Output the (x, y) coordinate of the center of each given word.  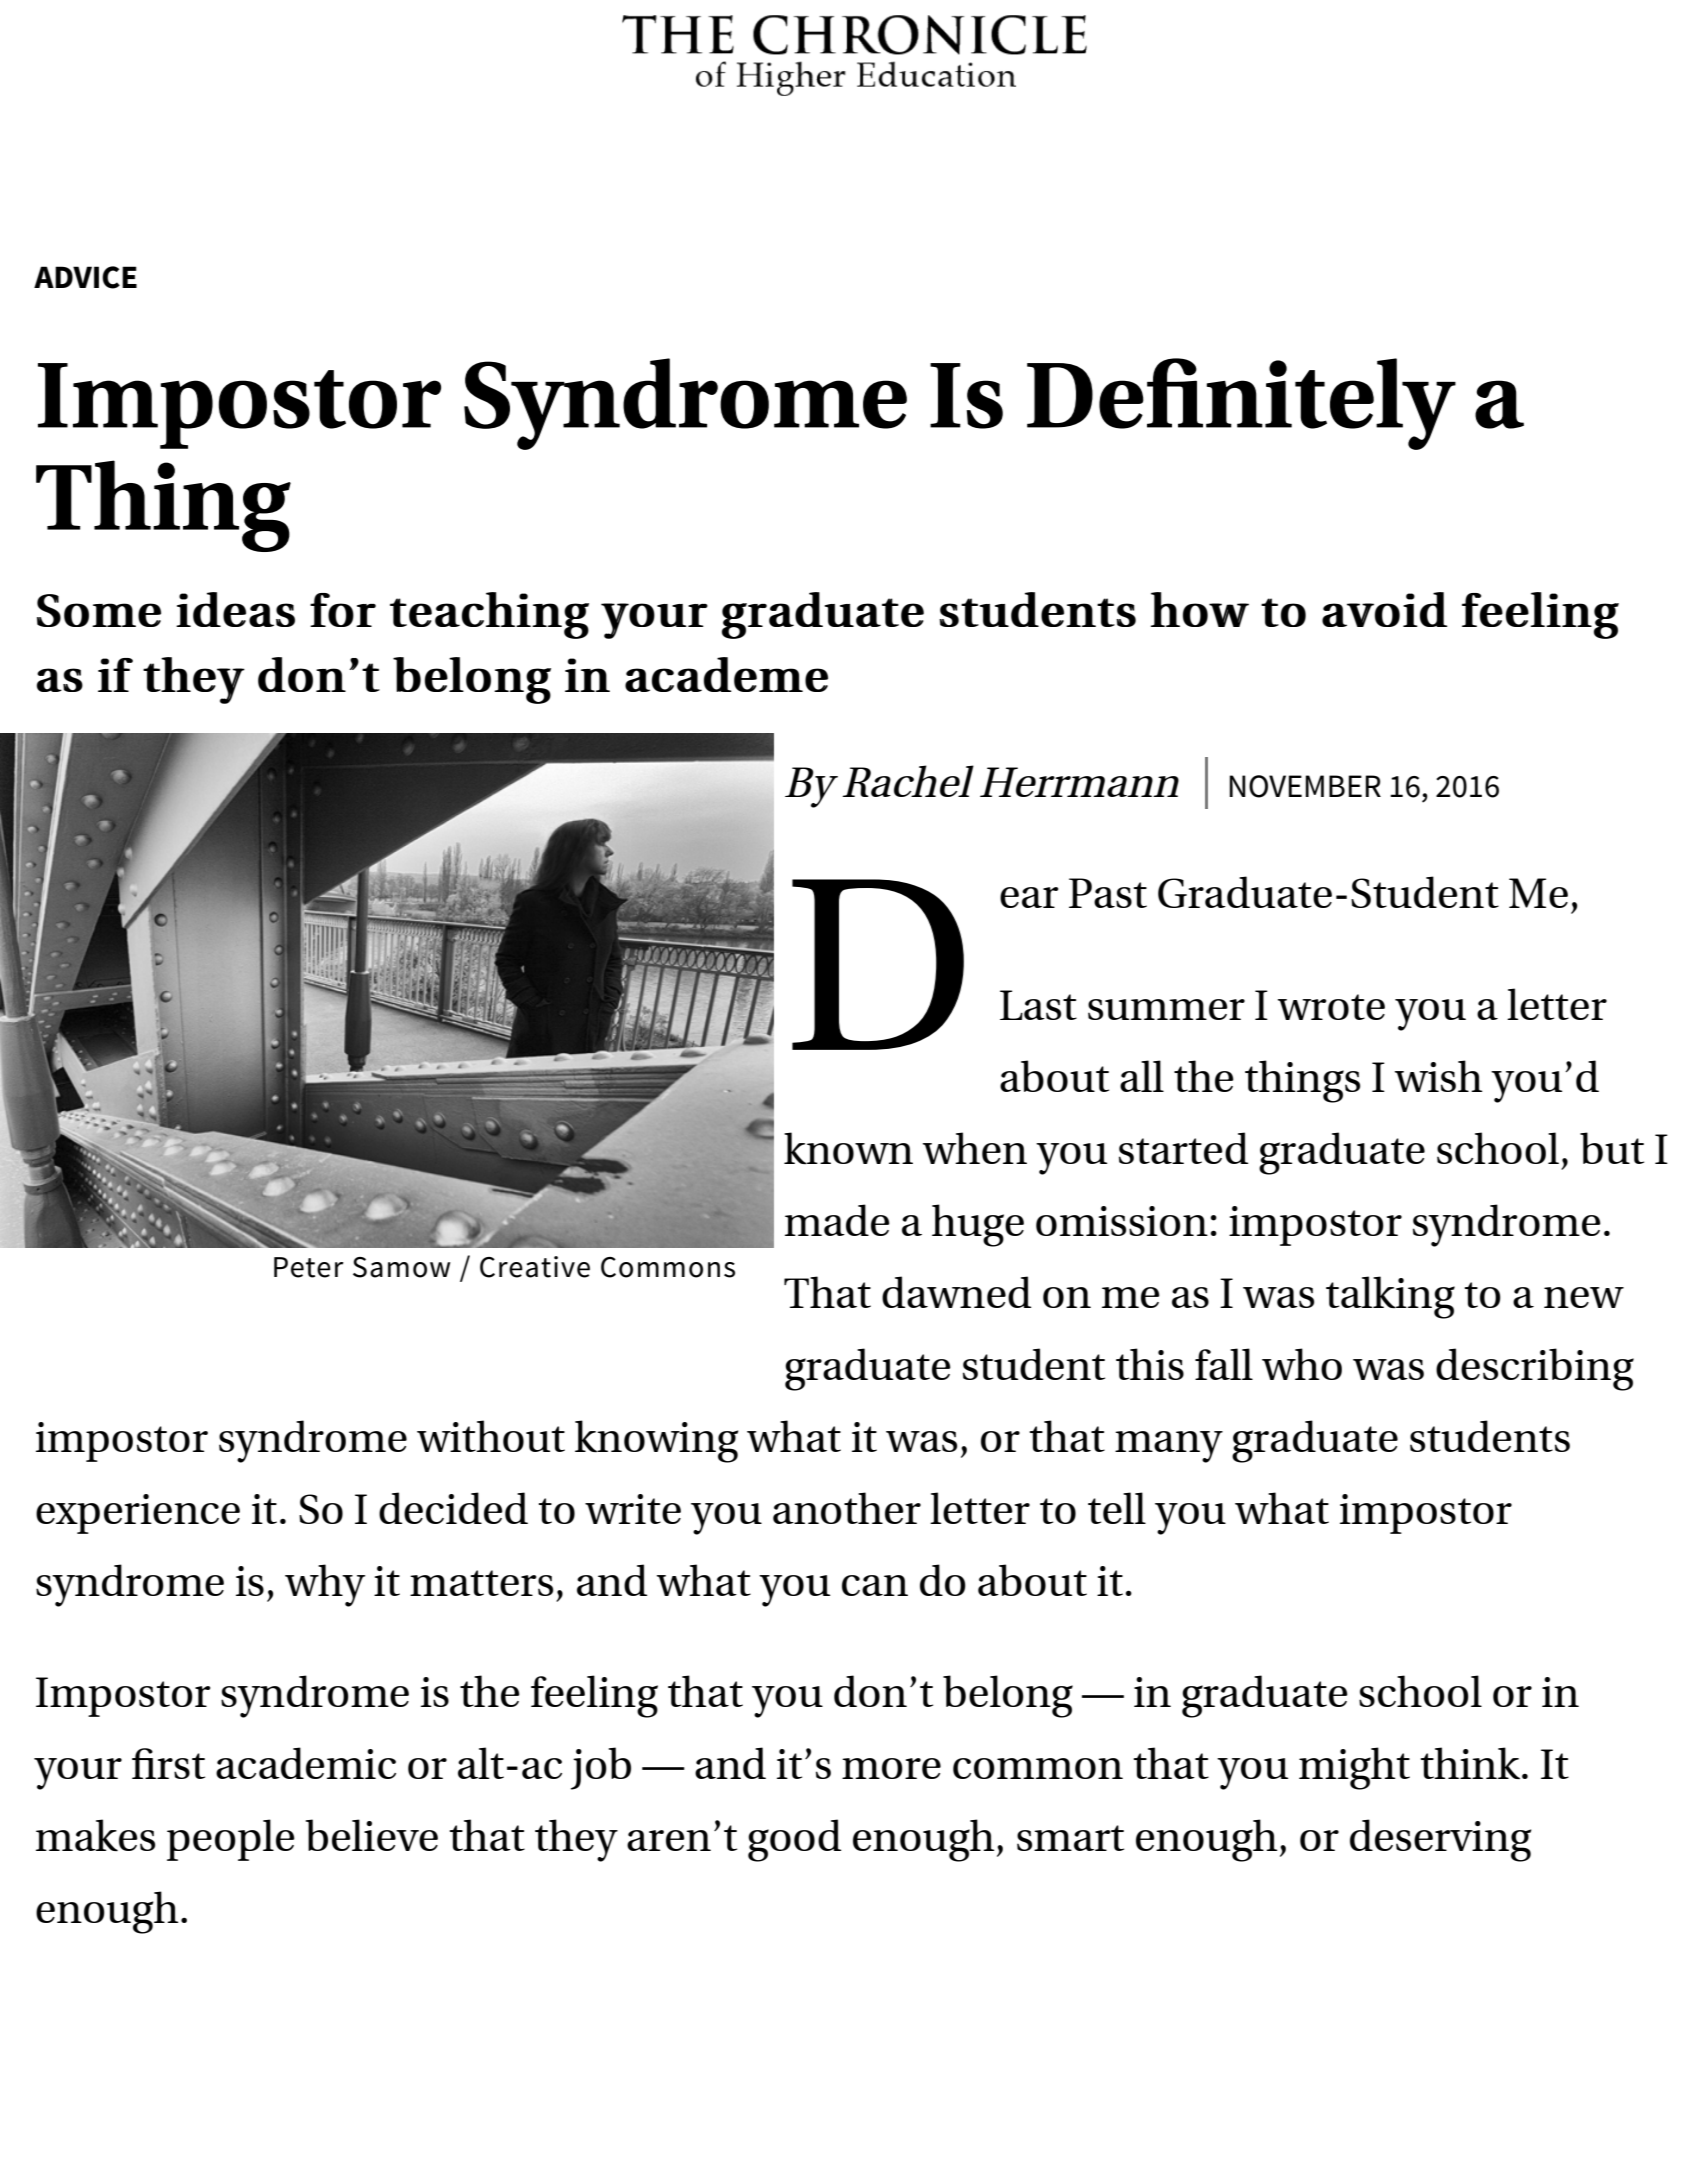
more (891, 1768)
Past (1108, 893)
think (1470, 1763)
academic (306, 1763)
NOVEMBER (1305, 786)
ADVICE (85, 277)
